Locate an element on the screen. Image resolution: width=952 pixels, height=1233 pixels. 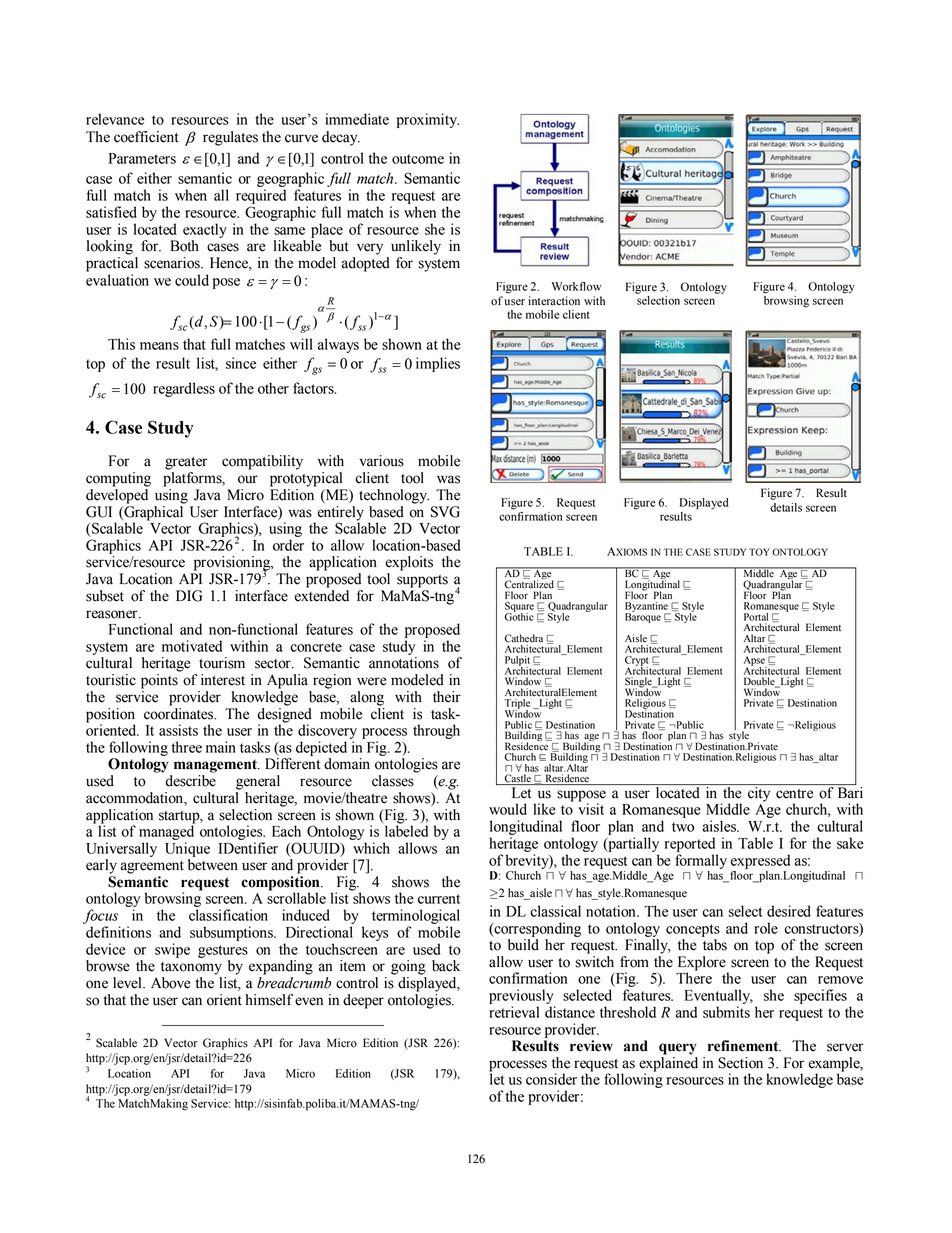
retrieval is located at coordinates (514, 1012).
